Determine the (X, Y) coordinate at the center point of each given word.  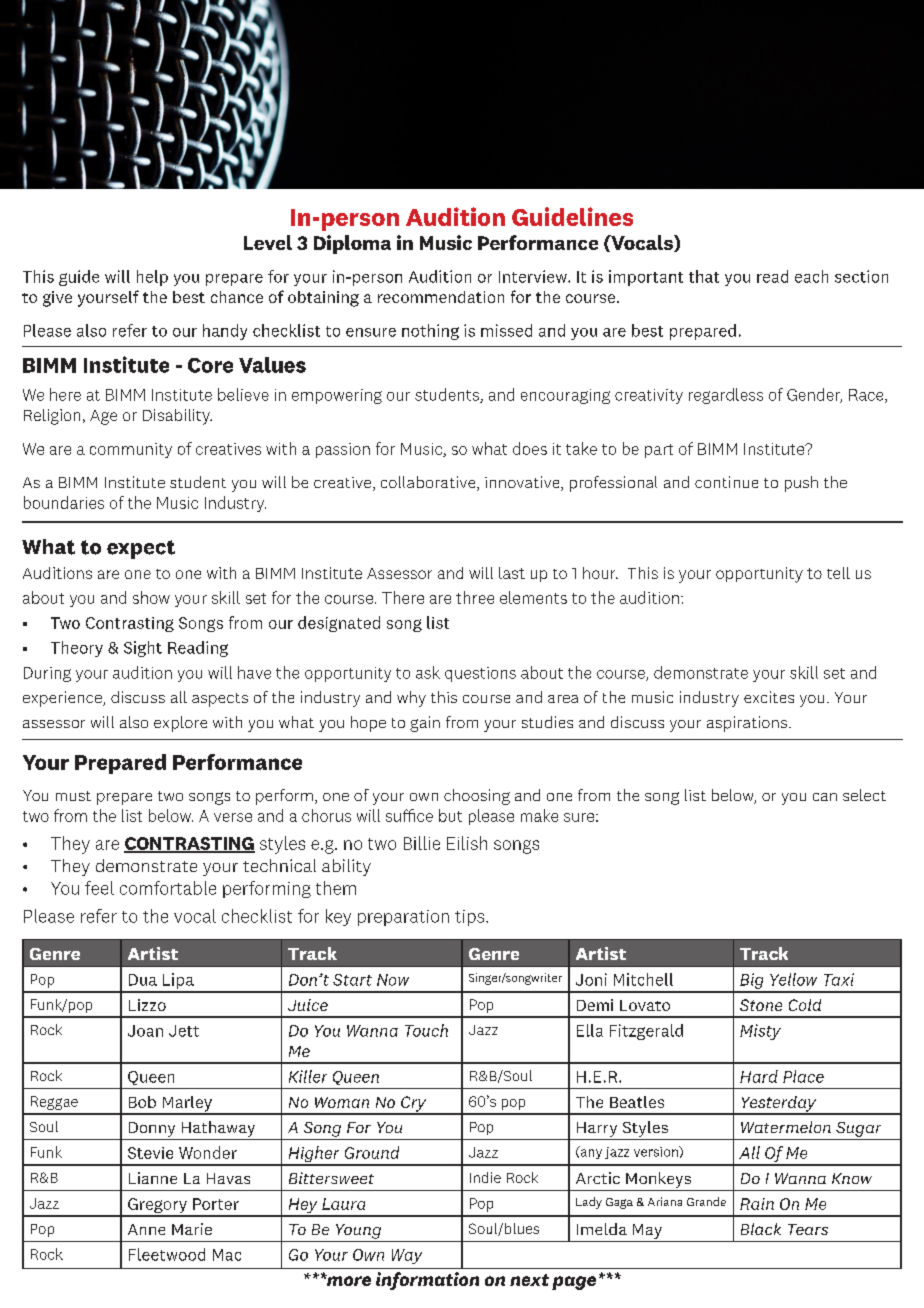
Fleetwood (167, 1254)
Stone (761, 1005)
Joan (145, 1031)
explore (180, 724)
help (152, 278)
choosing (477, 797)
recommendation (441, 297)
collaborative (429, 483)
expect (141, 549)
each (811, 276)
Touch (426, 1030)
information (427, 1281)
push (801, 484)
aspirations (747, 724)
